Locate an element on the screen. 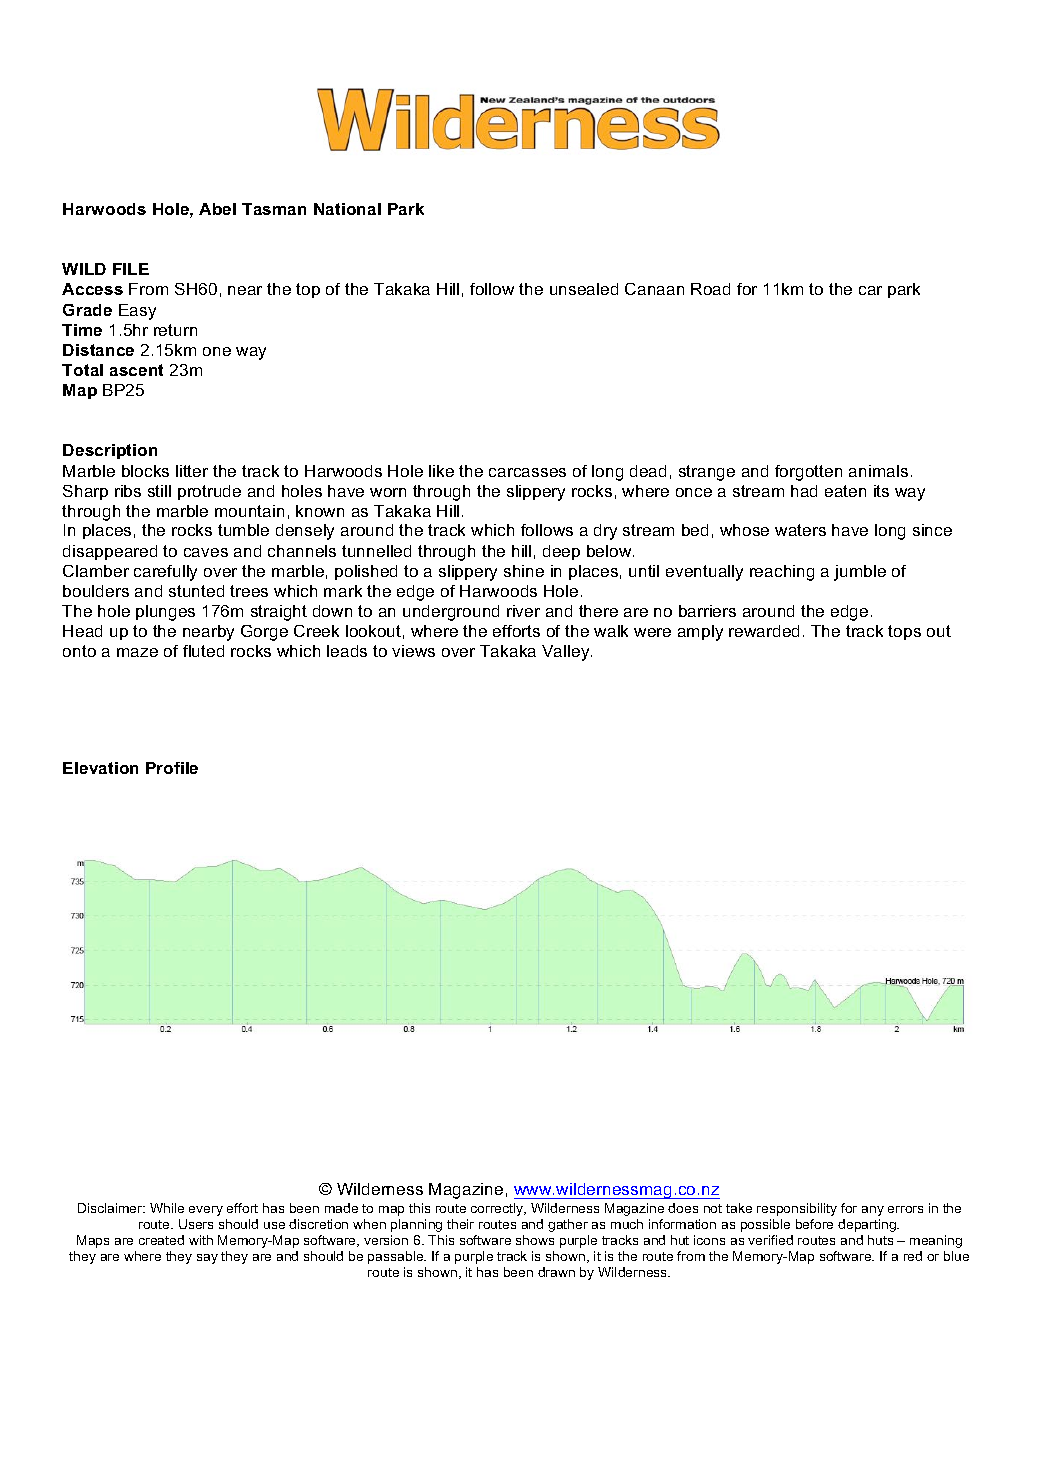  Elevation is located at coordinates (100, 768).
